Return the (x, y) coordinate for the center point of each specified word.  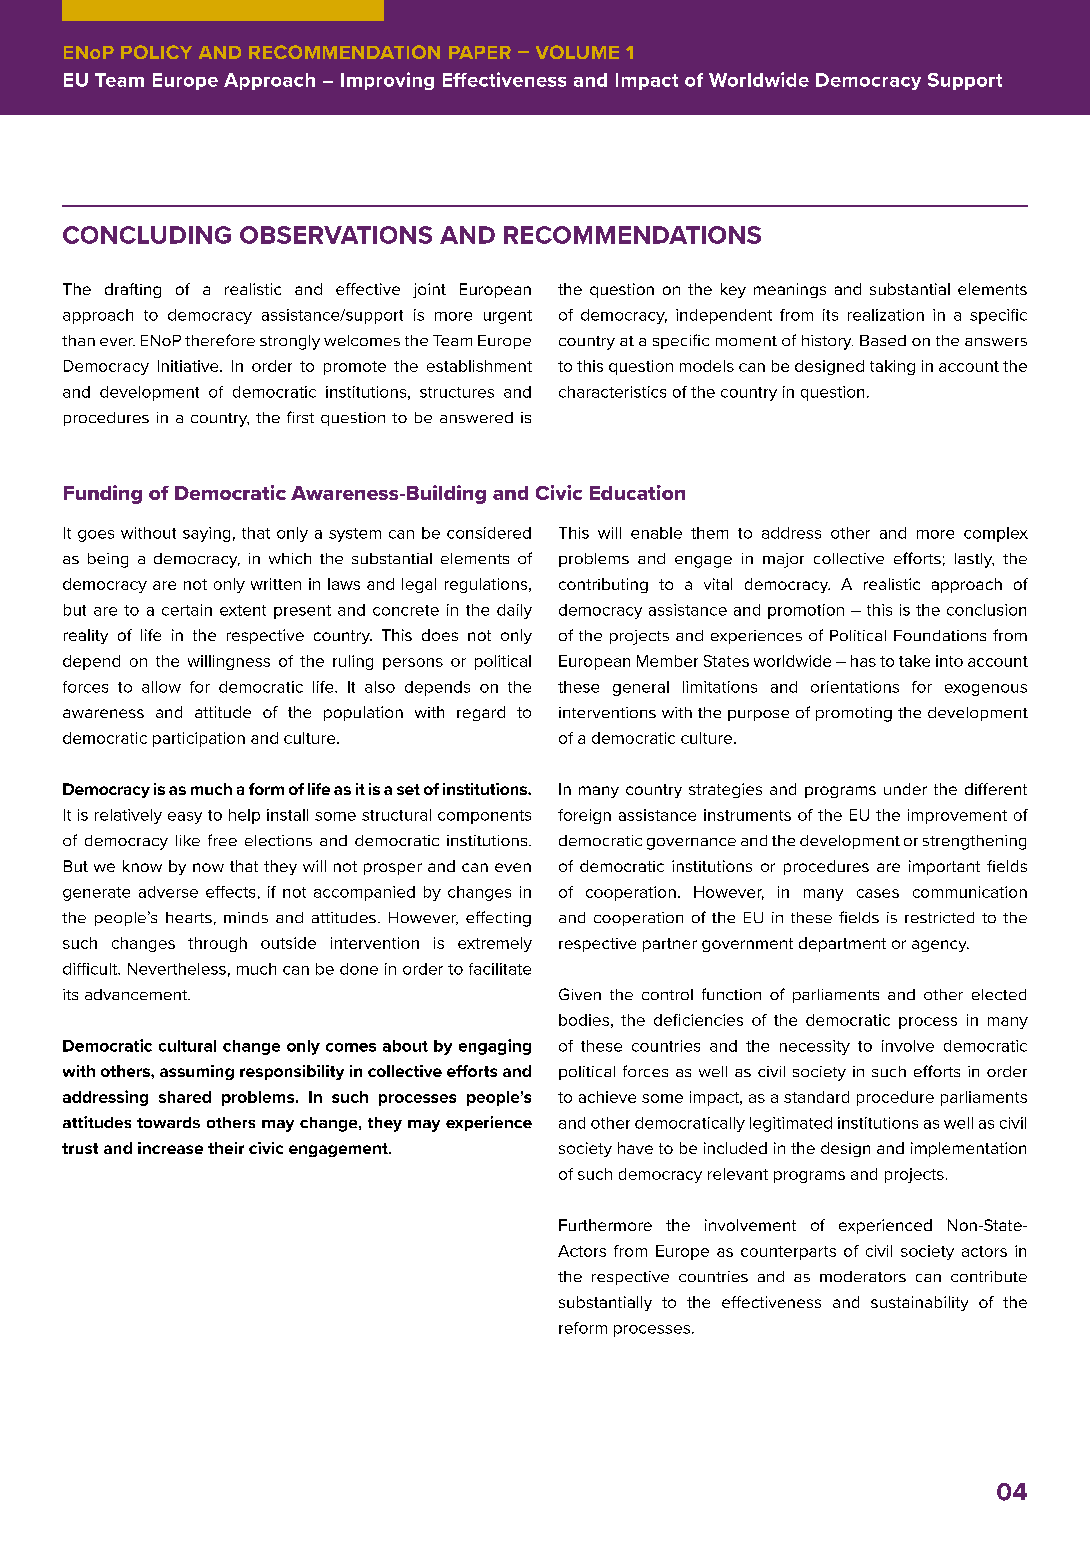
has (863, 661)
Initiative (189, 366)
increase (170, 1148)
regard (481, 713)
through (217, 944)
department (842, 944)
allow (161, 687)
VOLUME (577, 52)
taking (892, 367)
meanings (790, 290)
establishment (479, 366)
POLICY (156, 52)
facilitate (500, 969)
